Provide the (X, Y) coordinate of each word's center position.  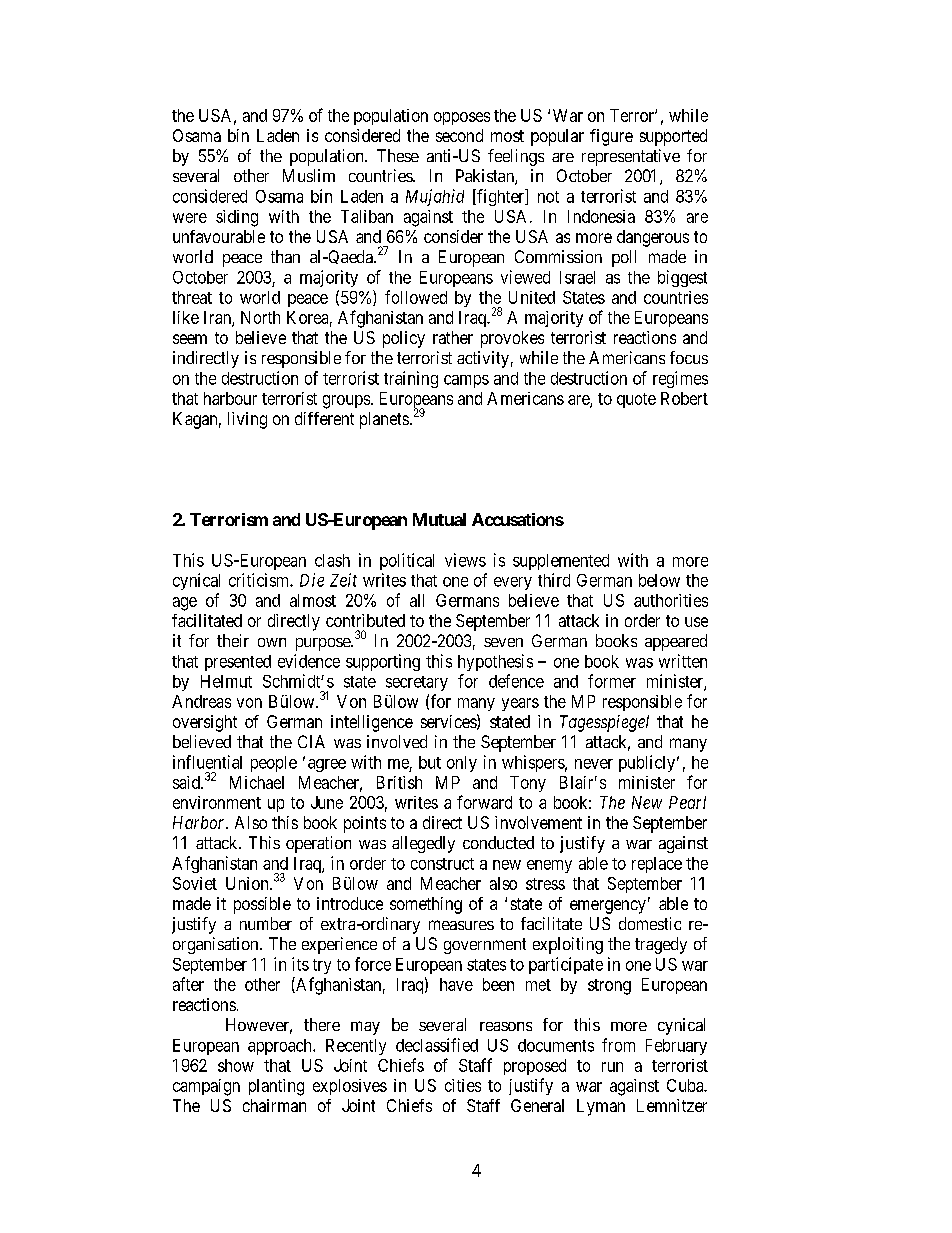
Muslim (309, 175)
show (236, 1065)
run (612, 1067)
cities (463, 1085)
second (459, 135)
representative (631, 157)
